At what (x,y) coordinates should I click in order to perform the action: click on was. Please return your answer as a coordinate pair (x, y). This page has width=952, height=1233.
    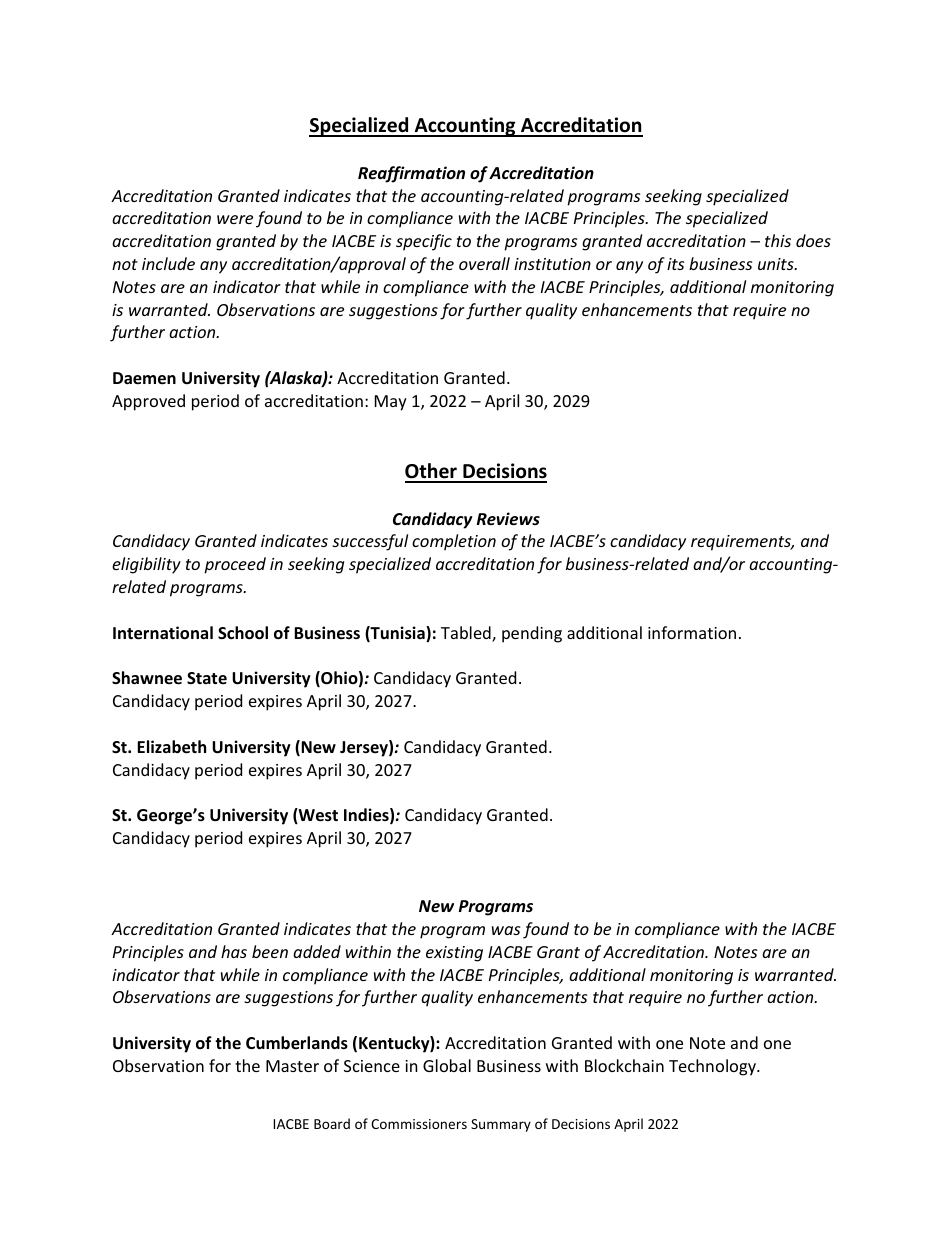
    Looking at the image, I should click on (506, 930).
